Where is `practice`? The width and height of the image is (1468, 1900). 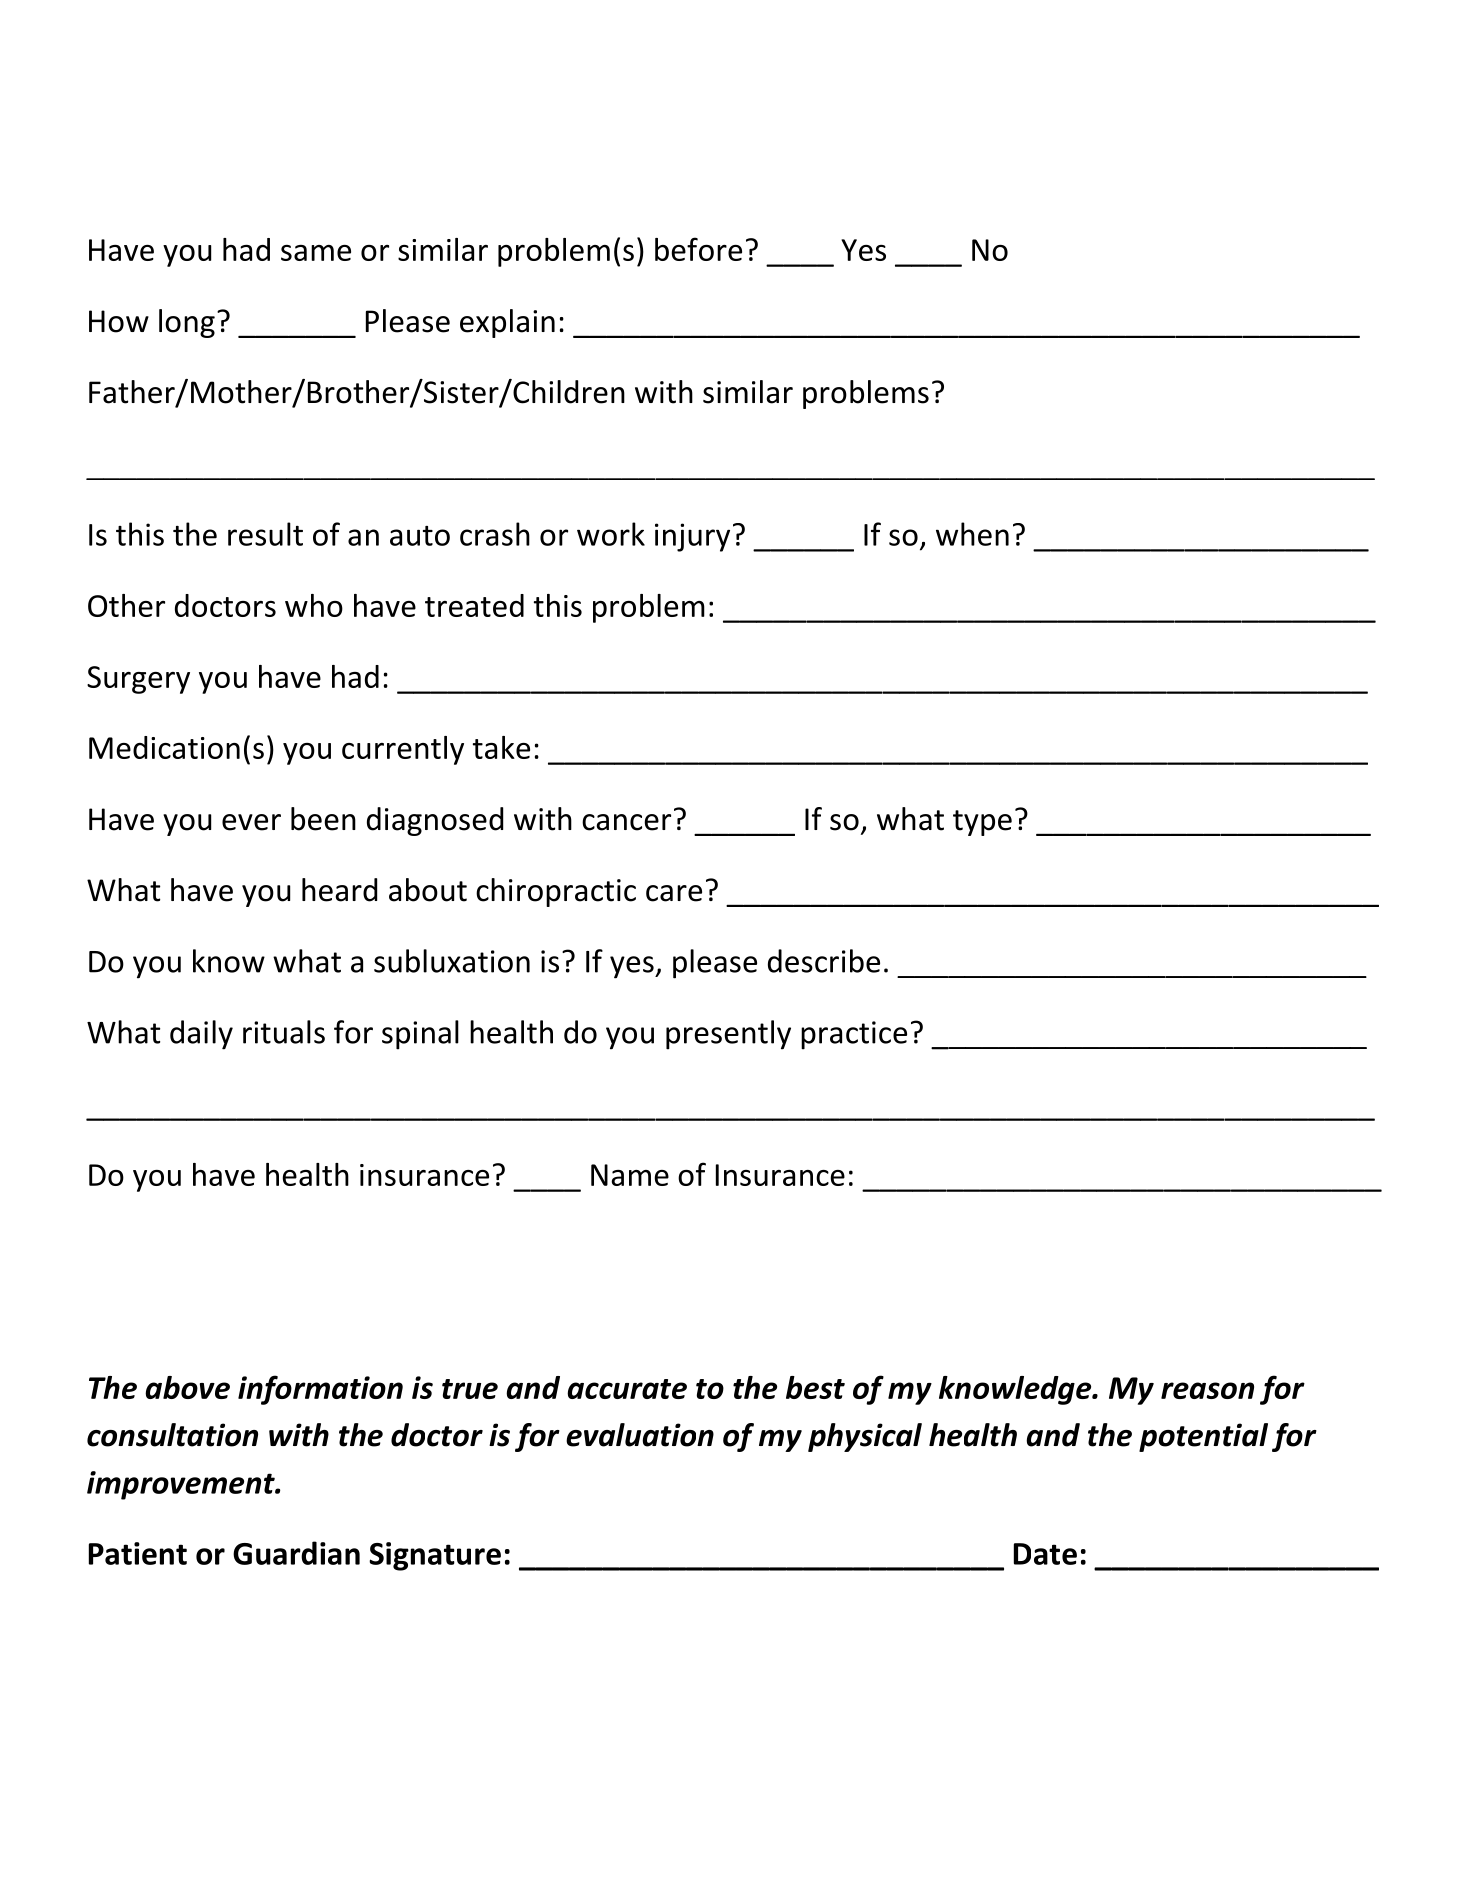
practice is located at coordinates (854, 1035).
